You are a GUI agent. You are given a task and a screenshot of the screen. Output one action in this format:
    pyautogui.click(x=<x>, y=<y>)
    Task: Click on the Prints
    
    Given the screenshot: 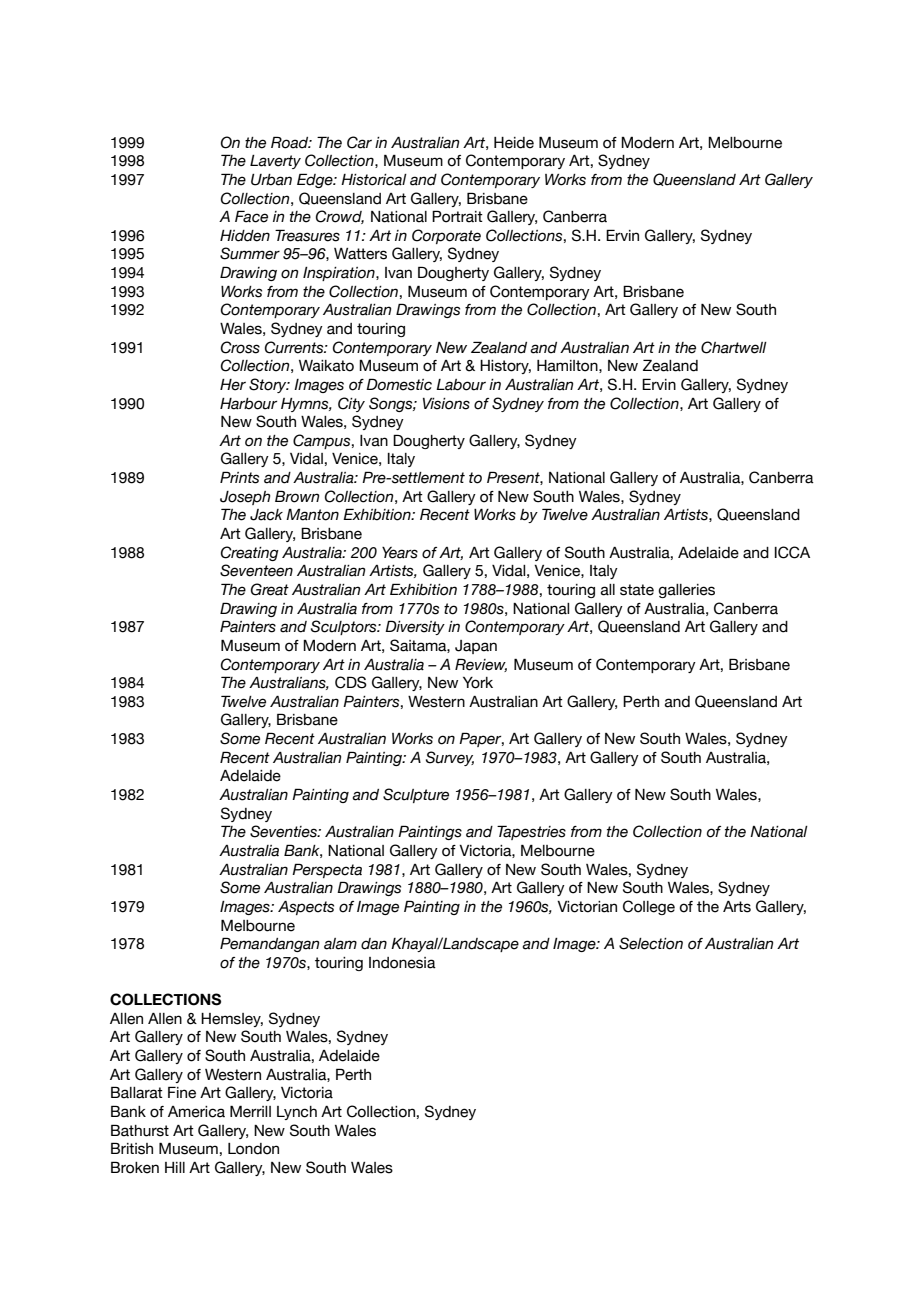 What is the action you would take?
    pyautogui.click(x=239, y=477)
